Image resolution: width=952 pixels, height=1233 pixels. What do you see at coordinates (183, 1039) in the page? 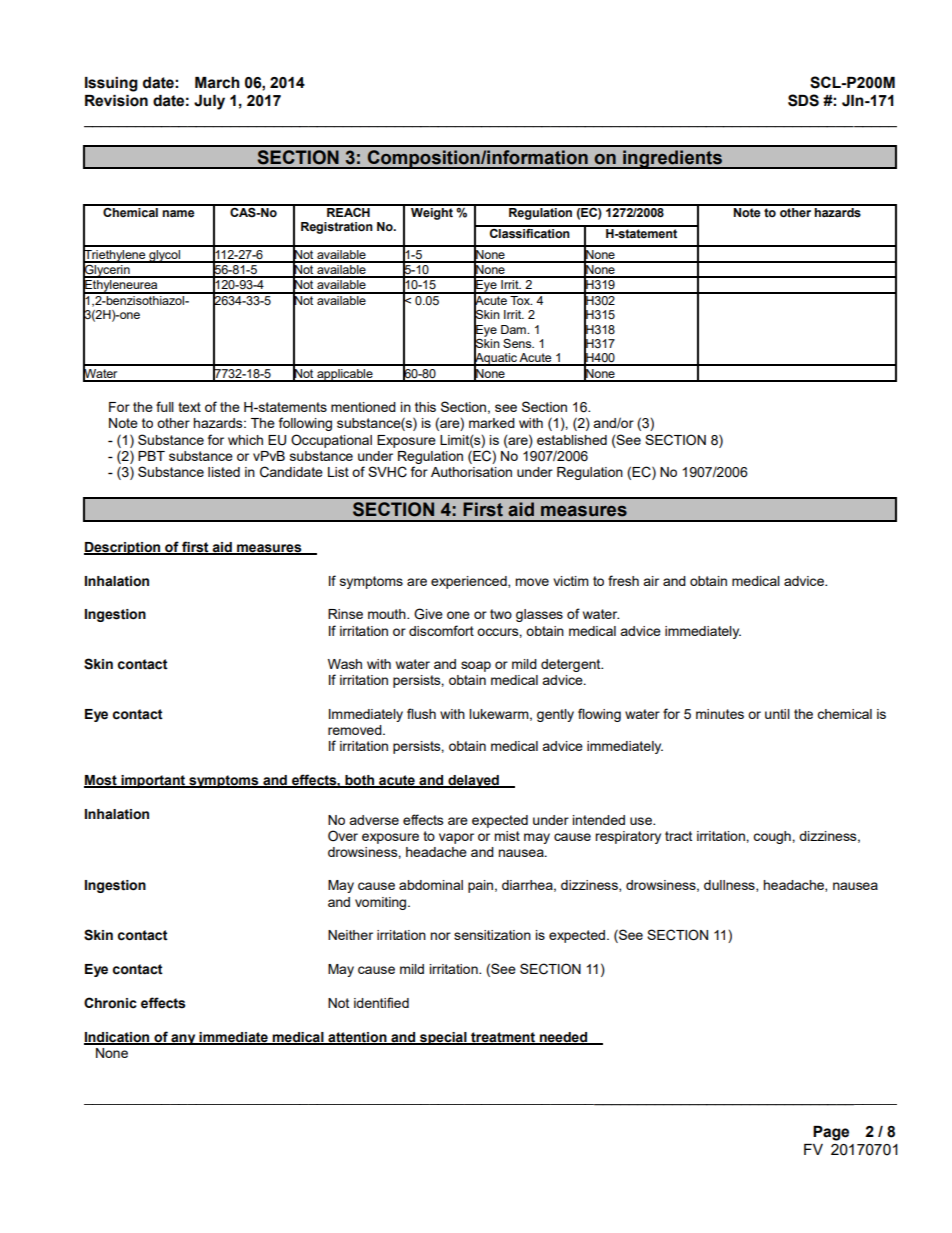
I see `any` at bounding box center [183, 1039].
